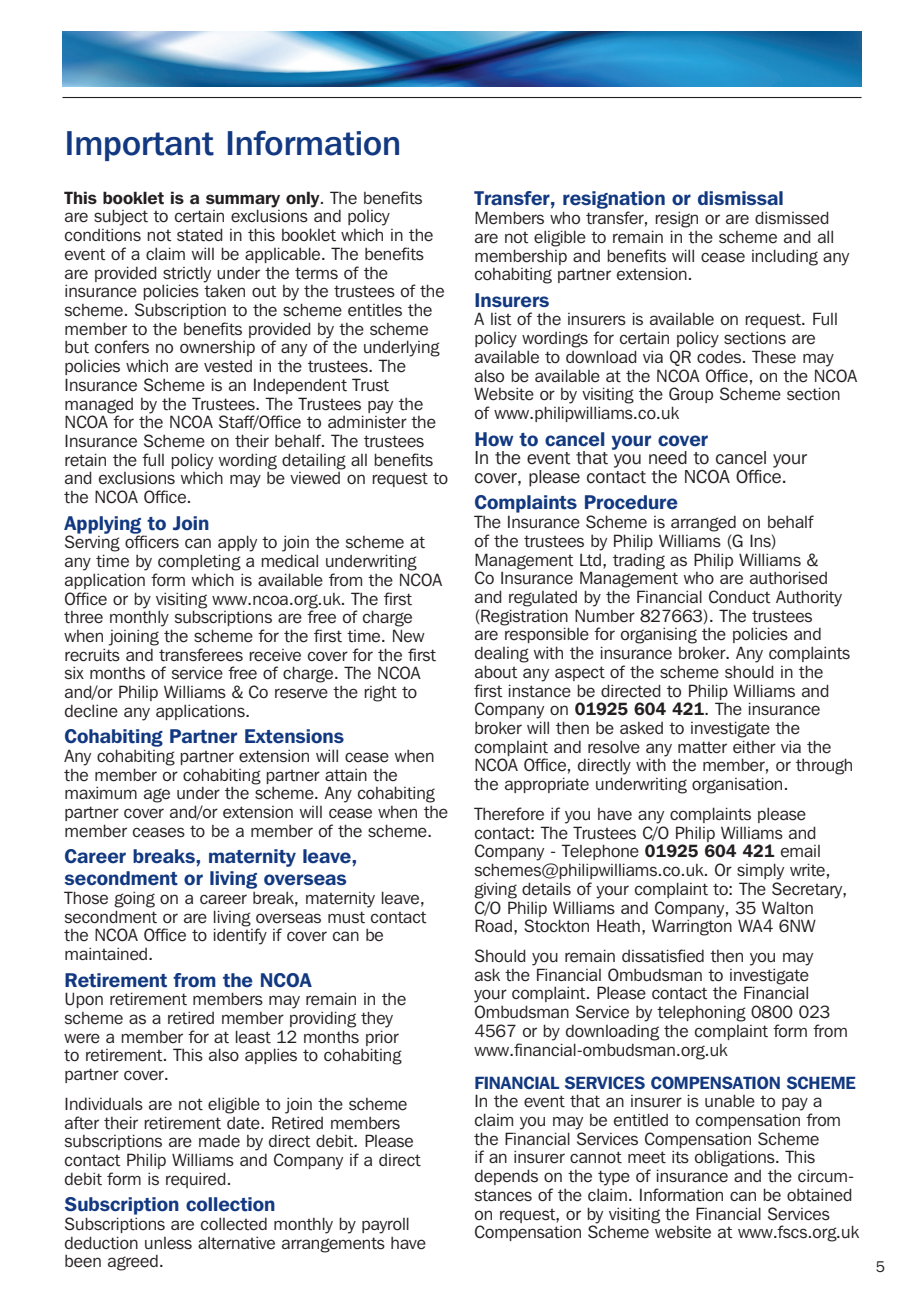 The width and height of the page is (924, 1311). Describe the element at coordinates (99, 406) in the page. I see `managed` at that location.
